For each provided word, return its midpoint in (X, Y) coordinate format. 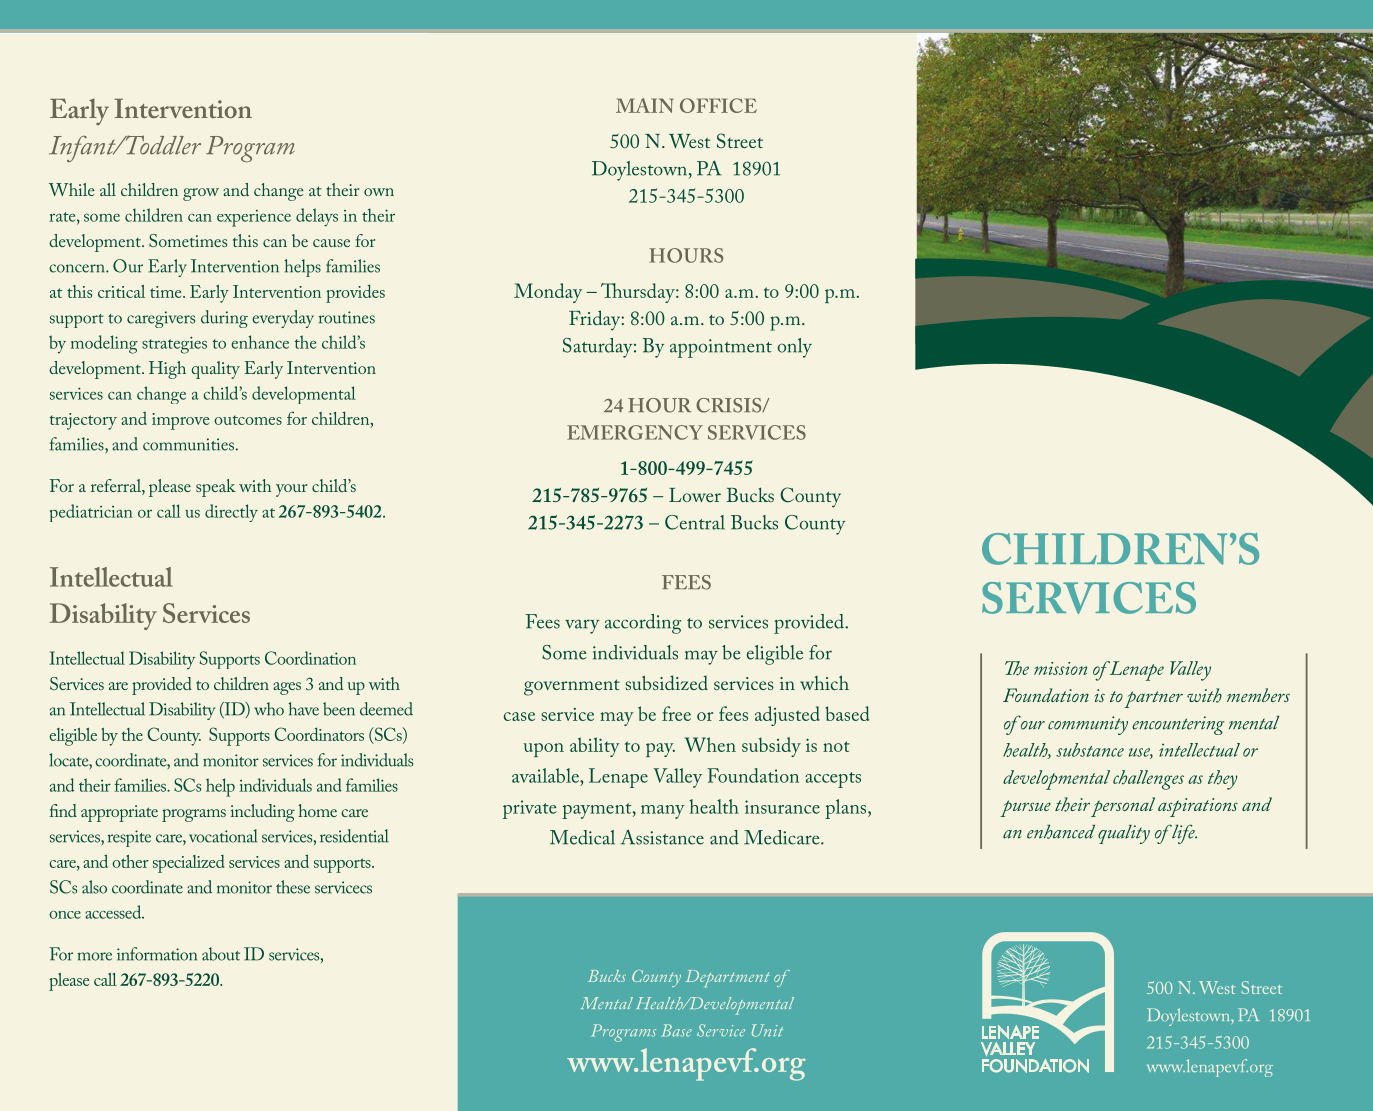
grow (201, 194)
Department (727, 978)
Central (695, 522)
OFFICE (718, 105)
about (221, 954)
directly (231, 513)
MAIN (644, 105)
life (1184, 834)
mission (1060, 668)
